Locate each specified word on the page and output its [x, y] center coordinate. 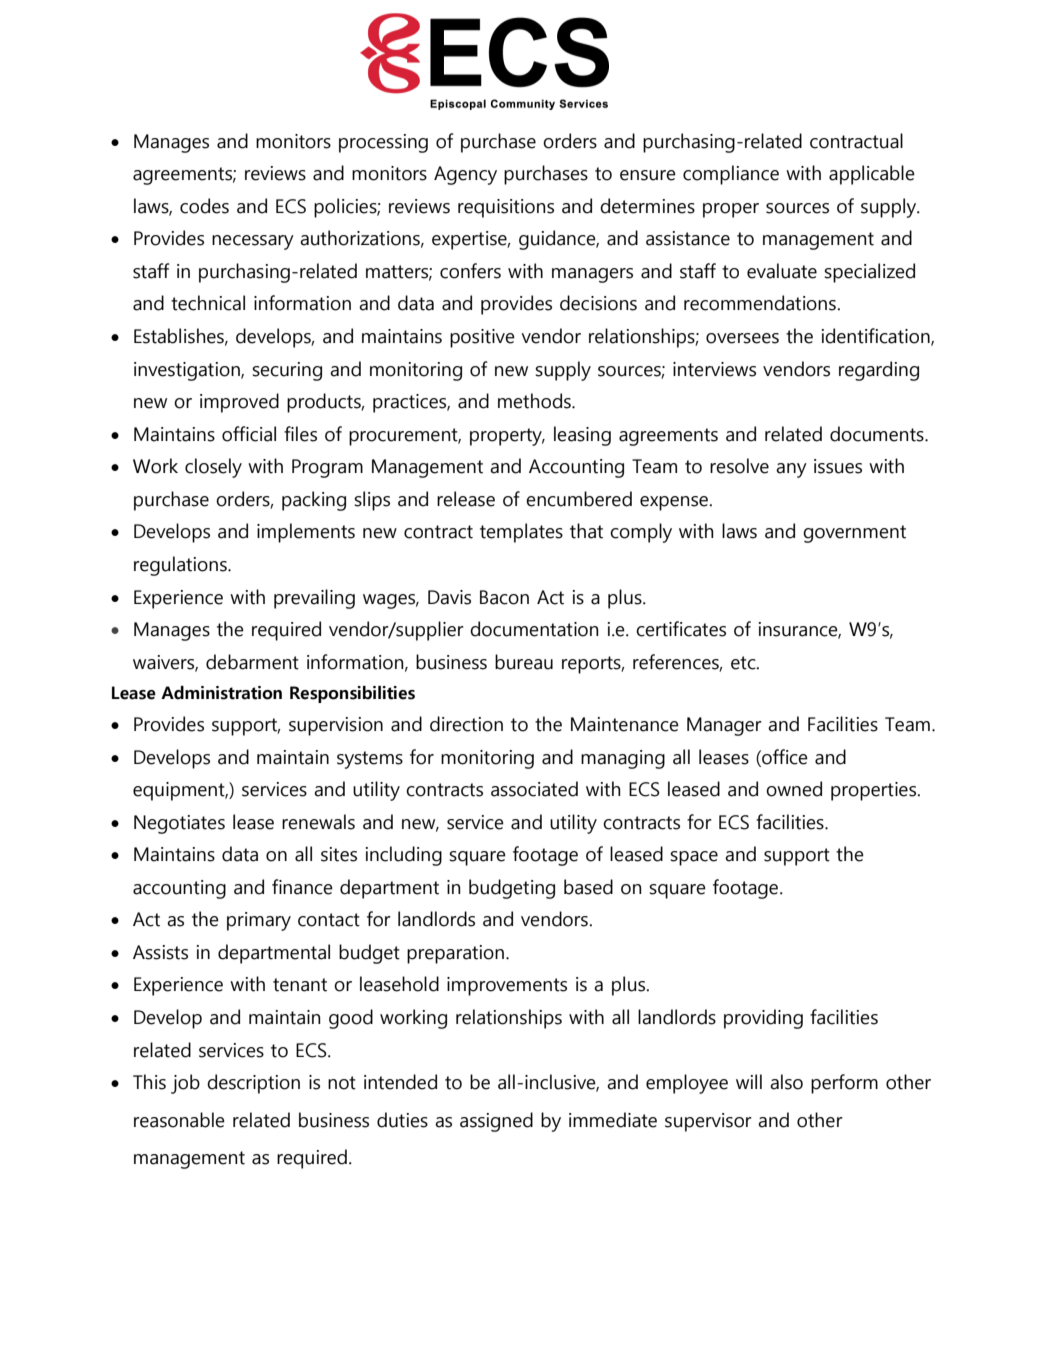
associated [534, 789]
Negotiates [179, 824]
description [253, 1084]
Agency [465, 175]
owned [794, 789]
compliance [731, 175]
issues [838, 466]
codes [204, 206]
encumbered [579, 499]
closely [213, 468]
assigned [496, 1122]
